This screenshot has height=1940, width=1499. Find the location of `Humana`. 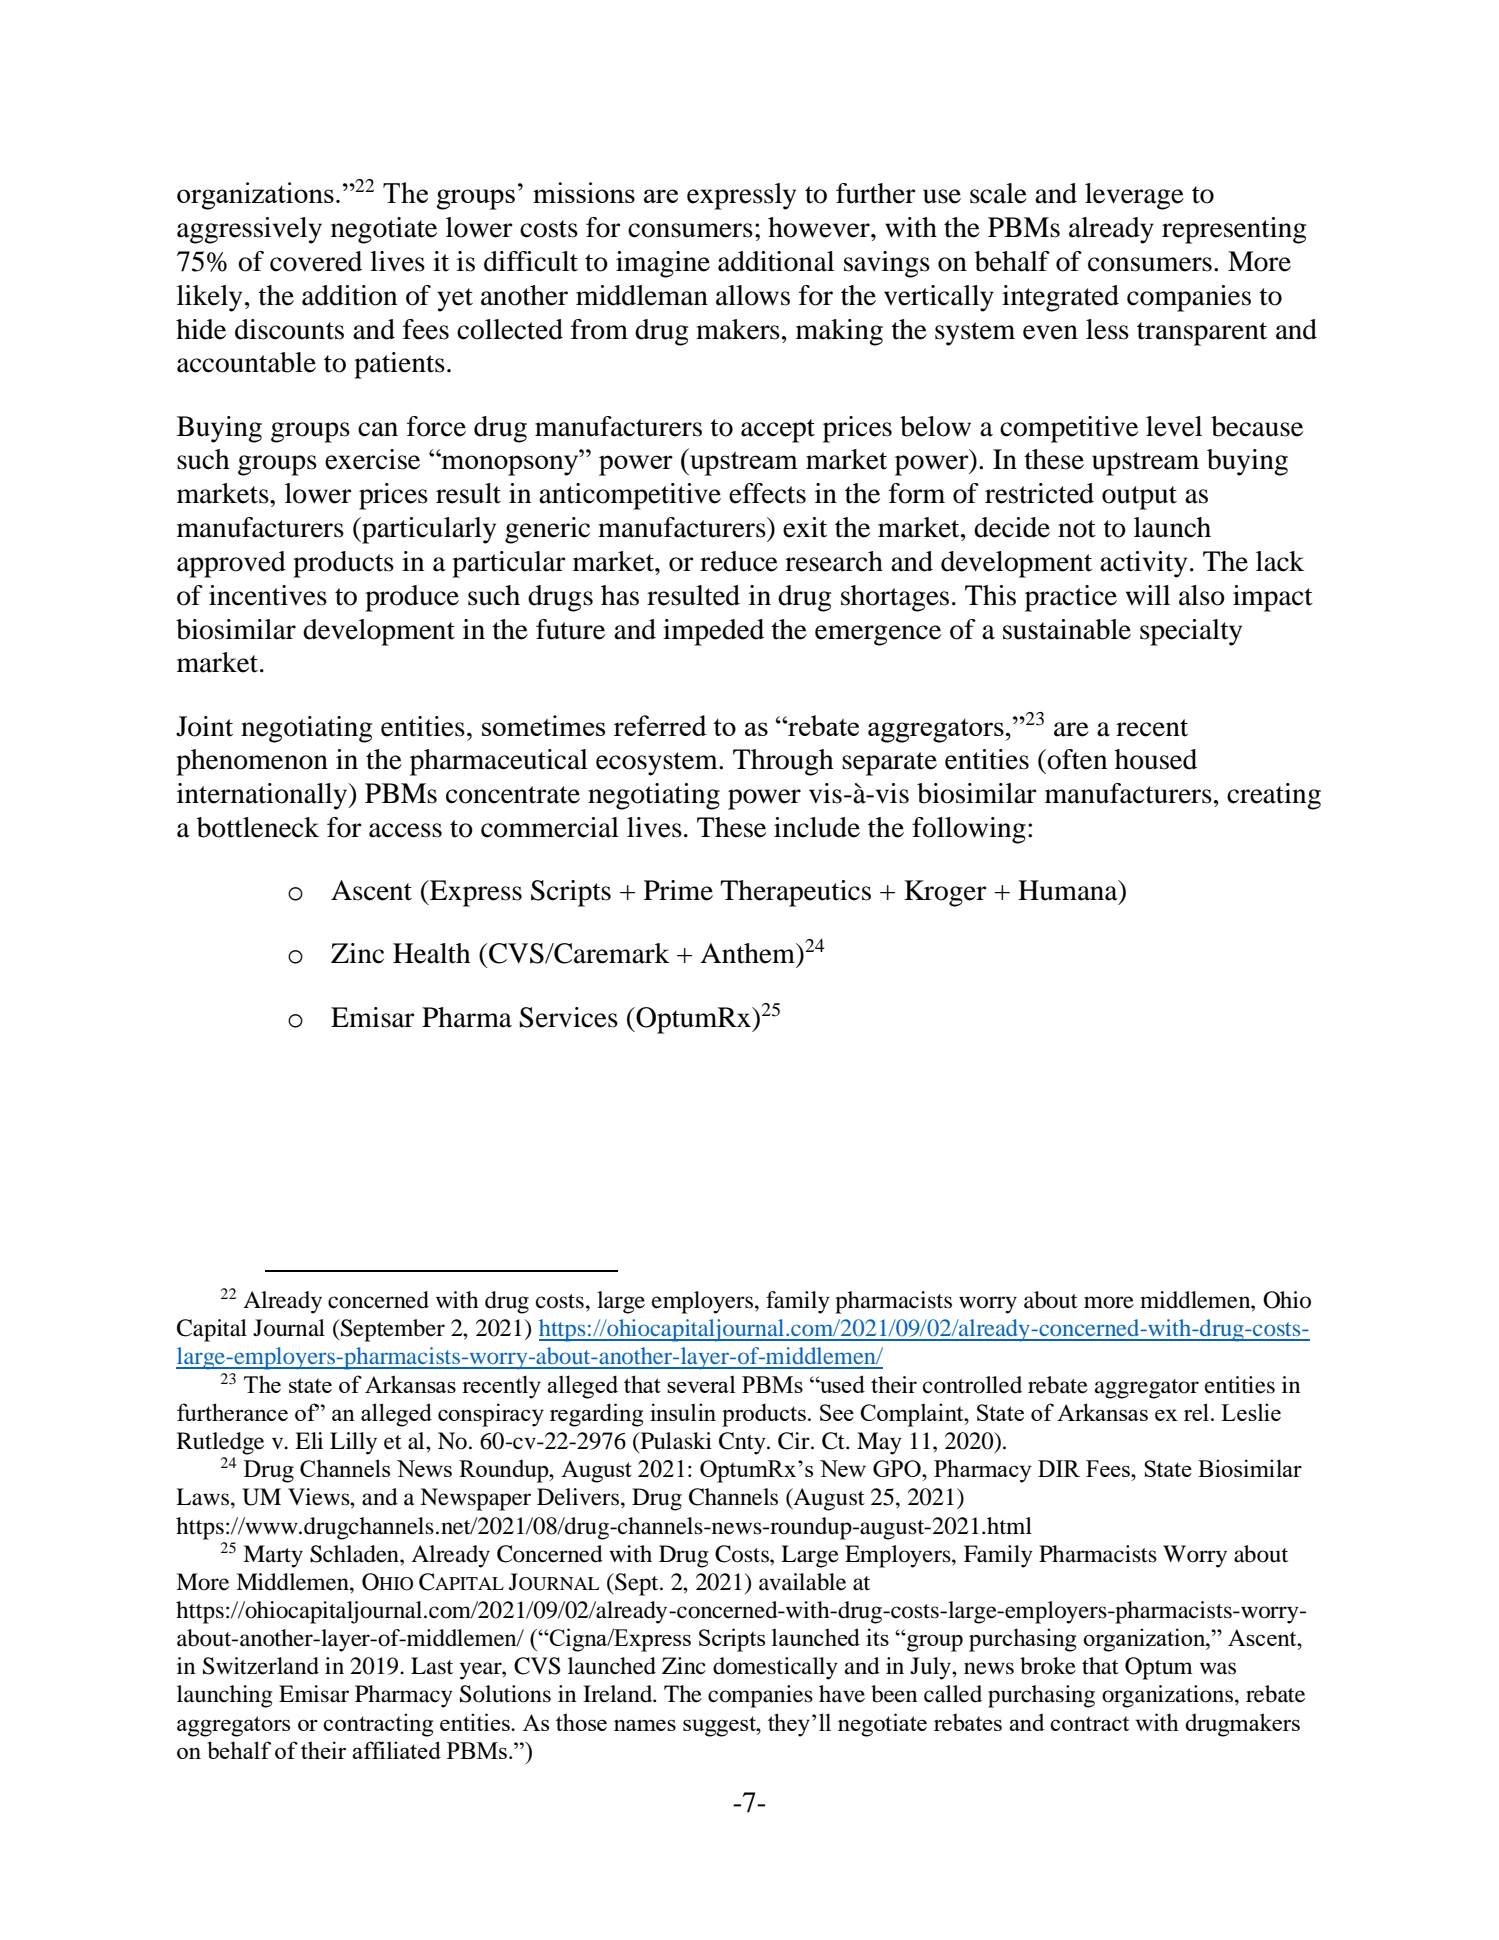

Humana is located at coordinates (1069, 890).
